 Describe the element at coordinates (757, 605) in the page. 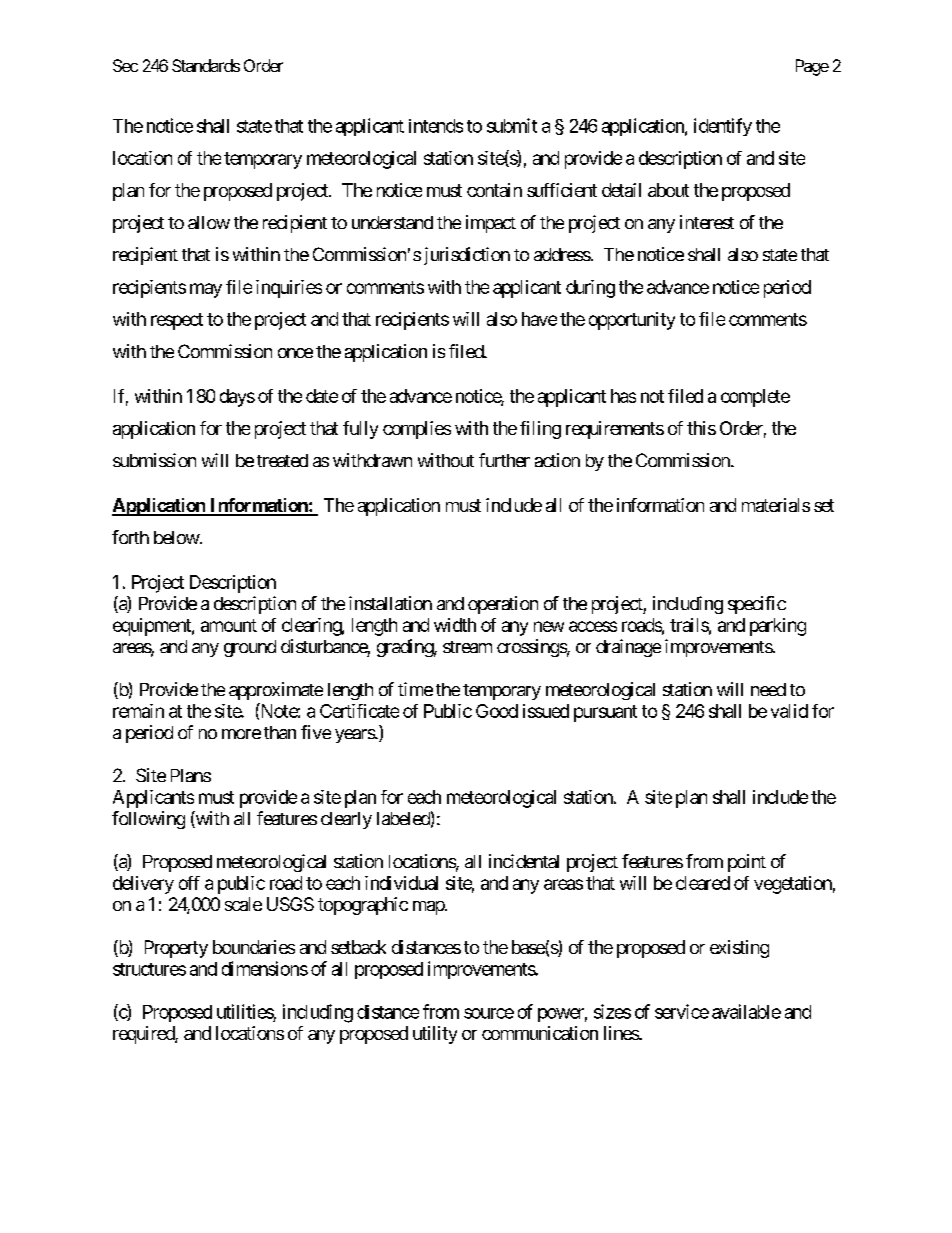

I see `specific` at that location.
